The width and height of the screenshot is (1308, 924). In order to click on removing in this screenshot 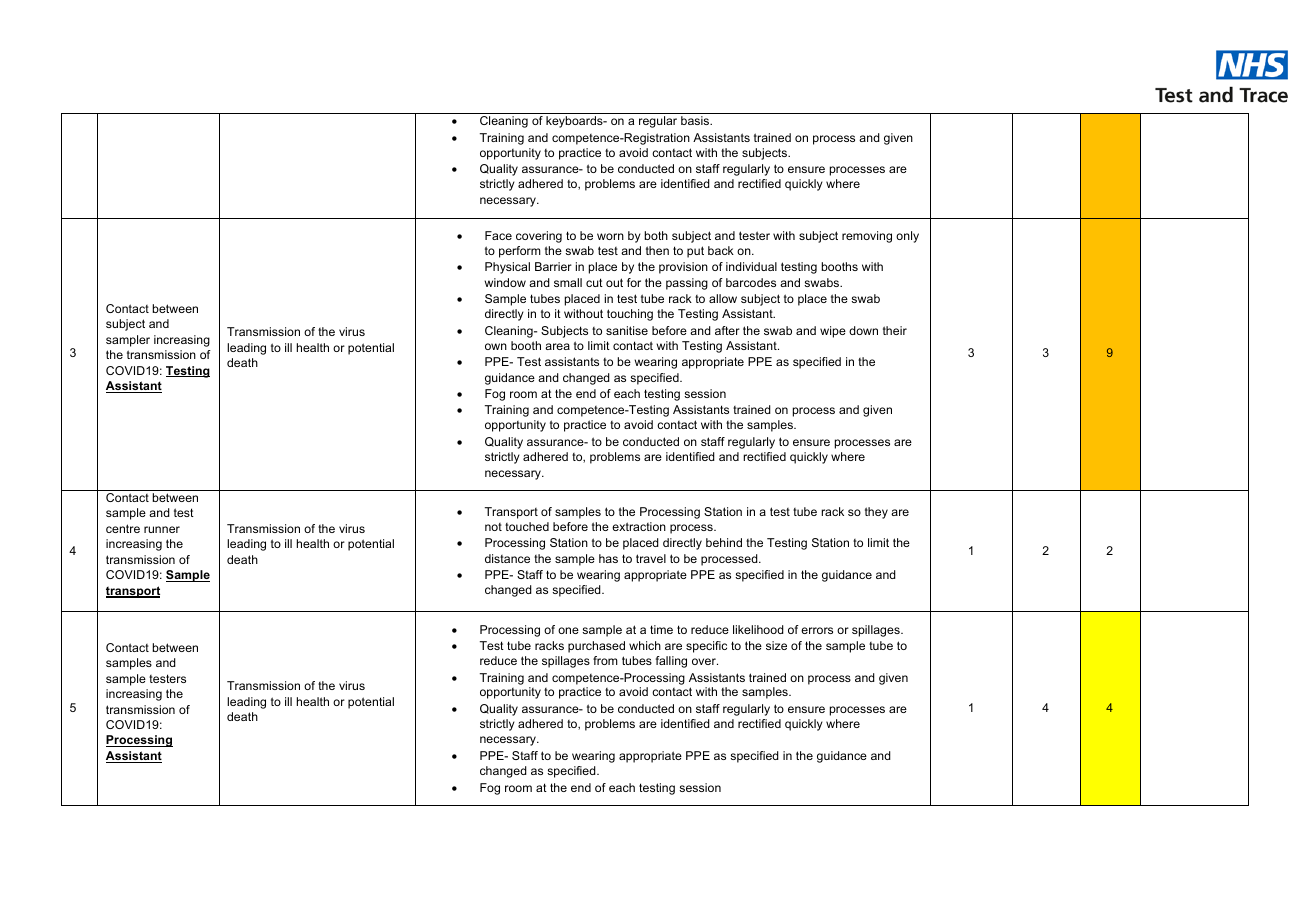, I will do `click(867, 237)`.
